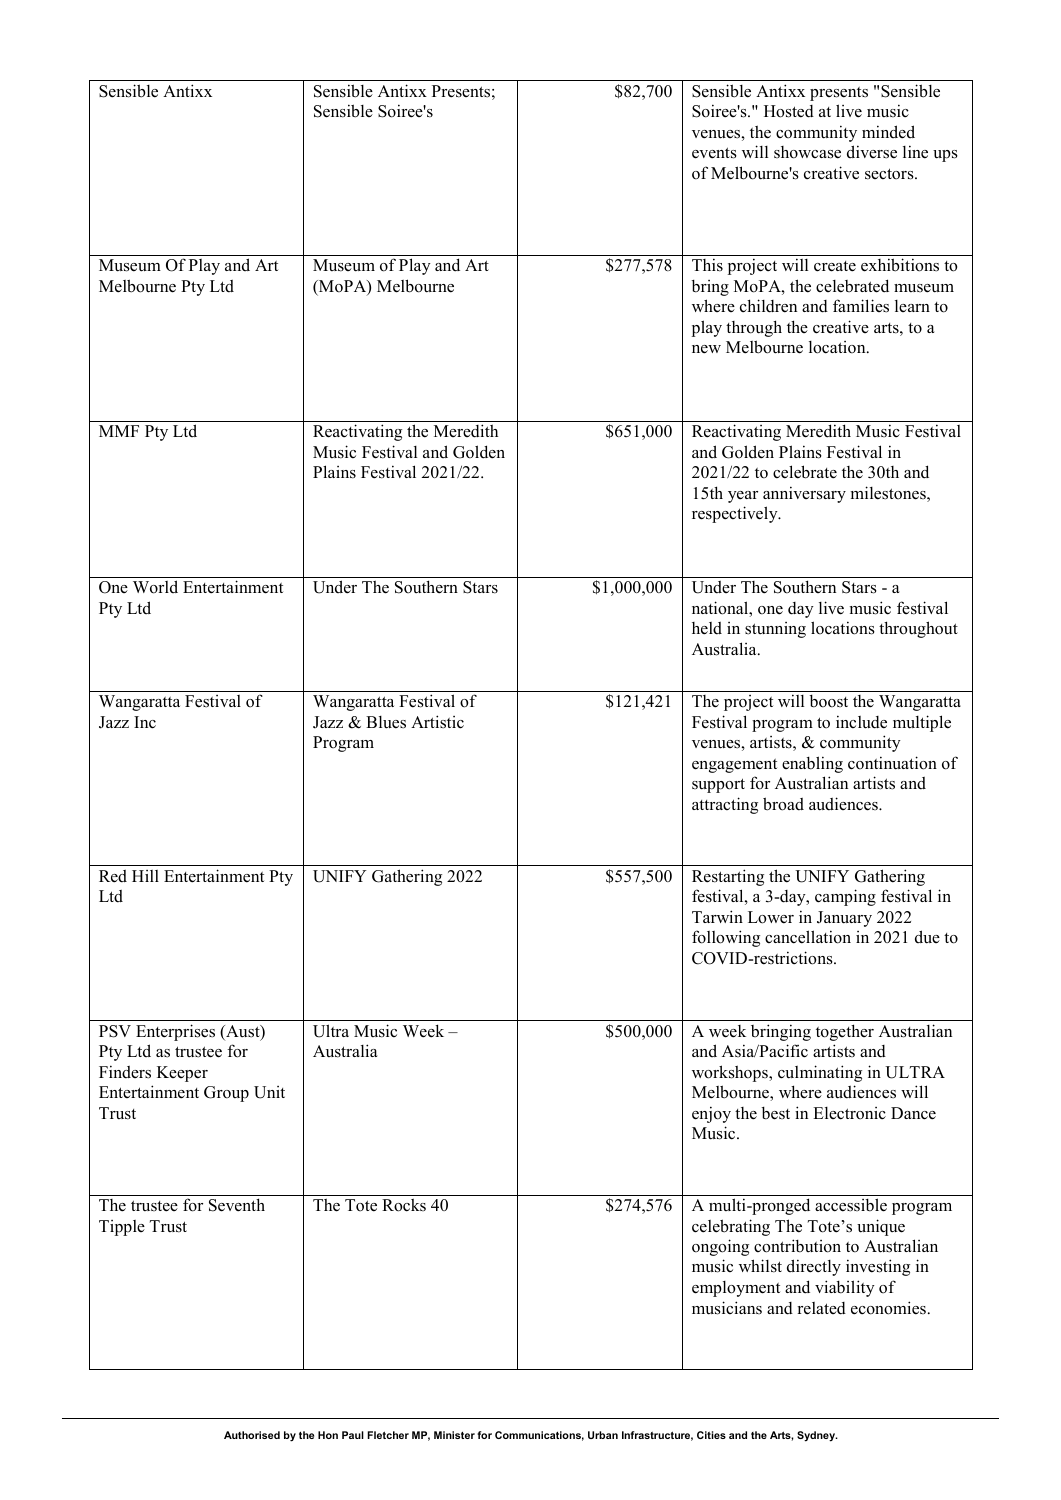 The image size is (1061, 1500). What do you see at coordinates (736, 514) in the screenshot?
I see `respectively` at bounding box center [736, 514].
